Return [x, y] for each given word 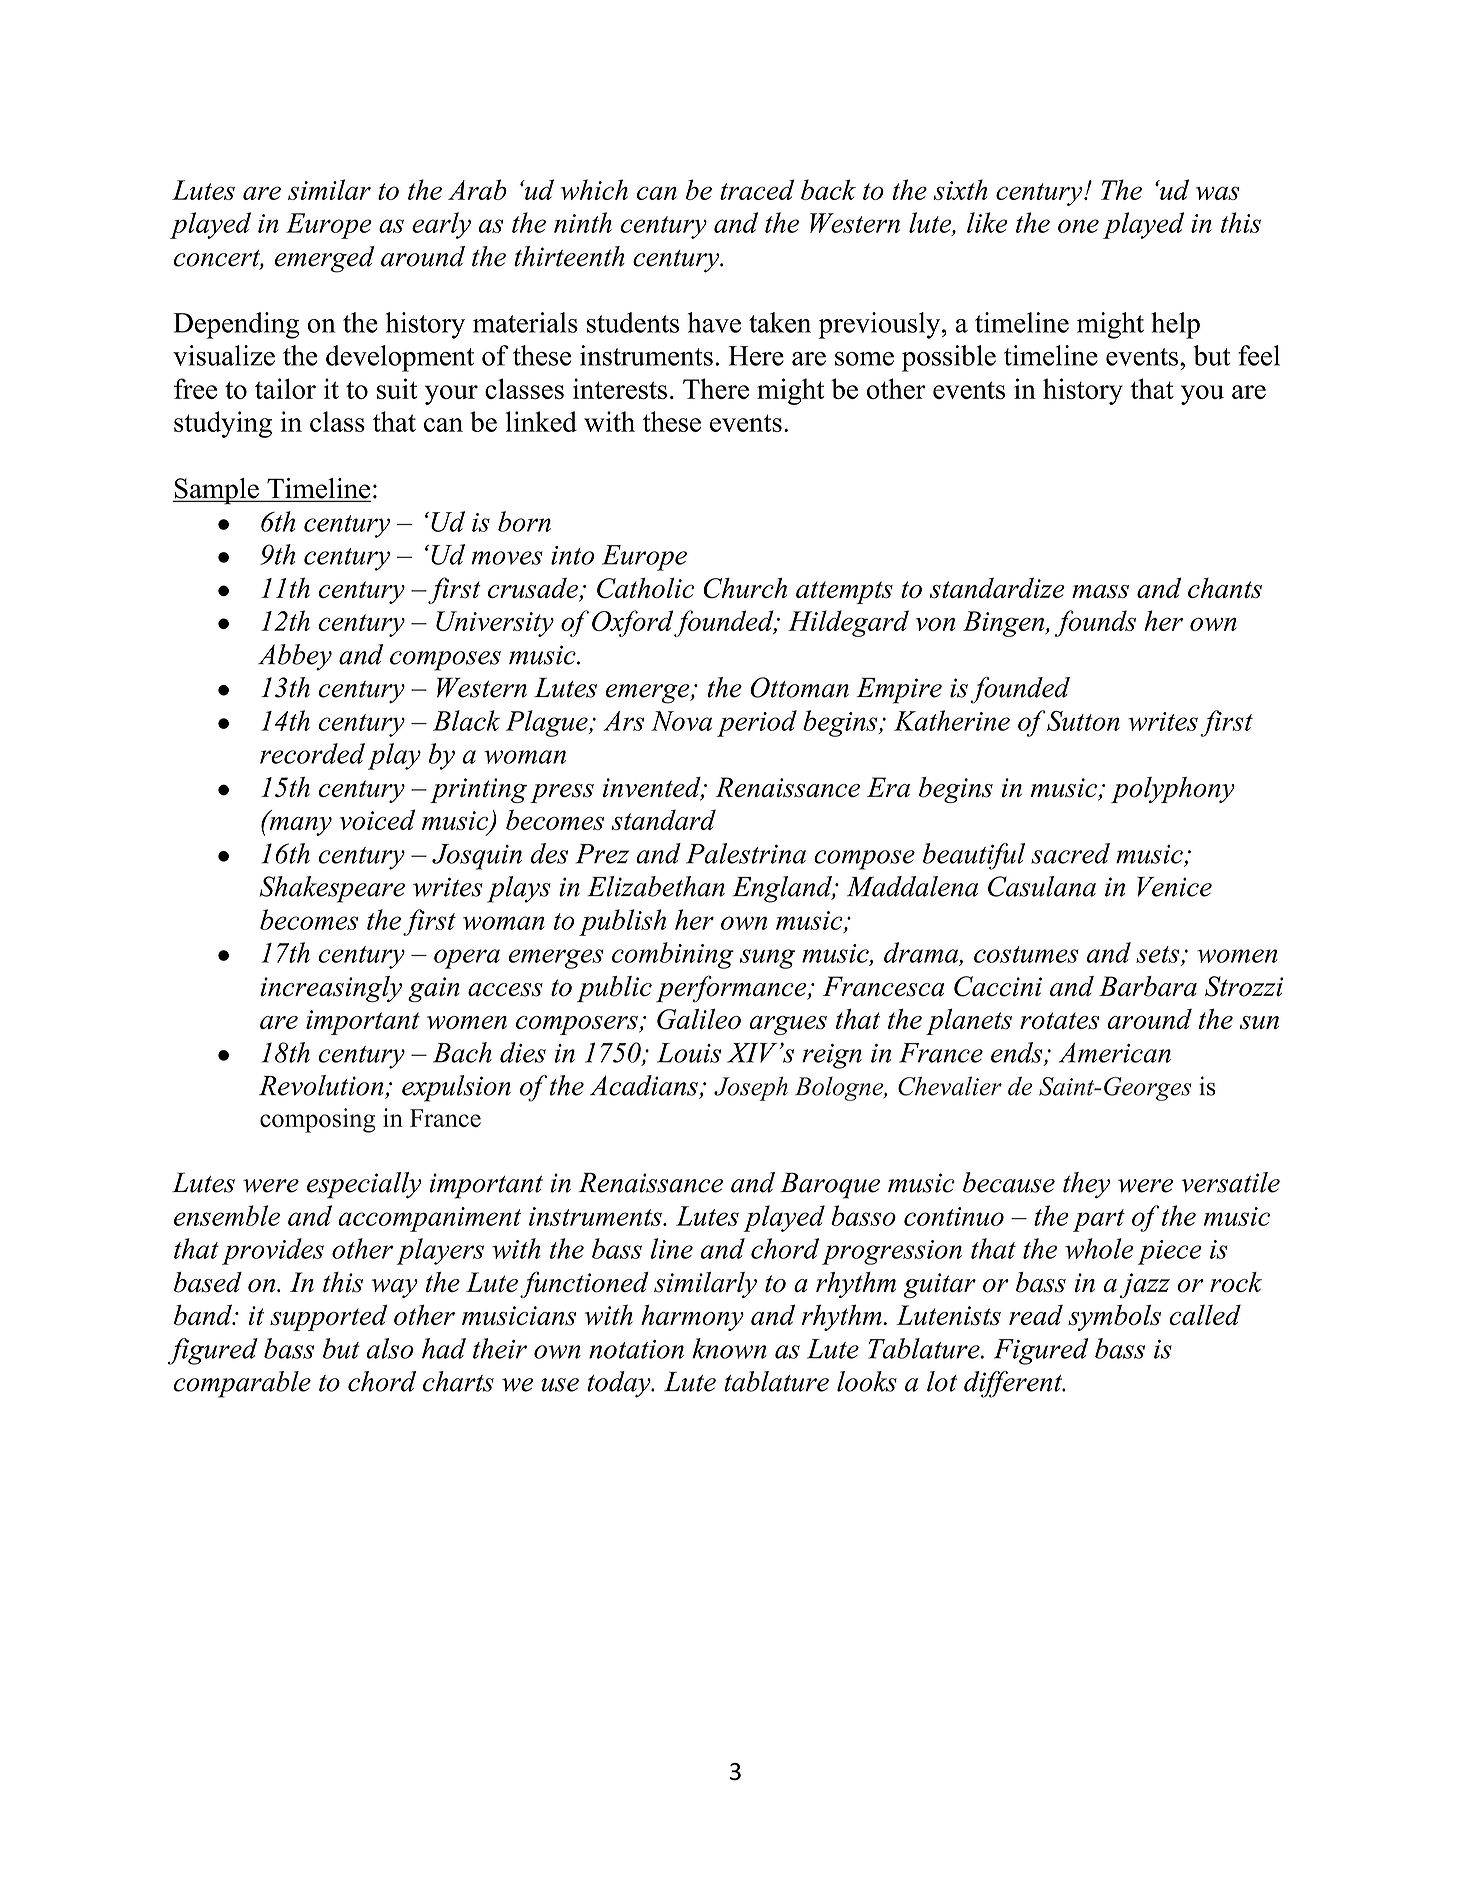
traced [757, 189]
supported [328, 1318]
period [757, 723]
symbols [1114, 1317]
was [1218, 193]
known [729, 1348]
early [441, 225]
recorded [312, 753]
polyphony [1173, 790]
